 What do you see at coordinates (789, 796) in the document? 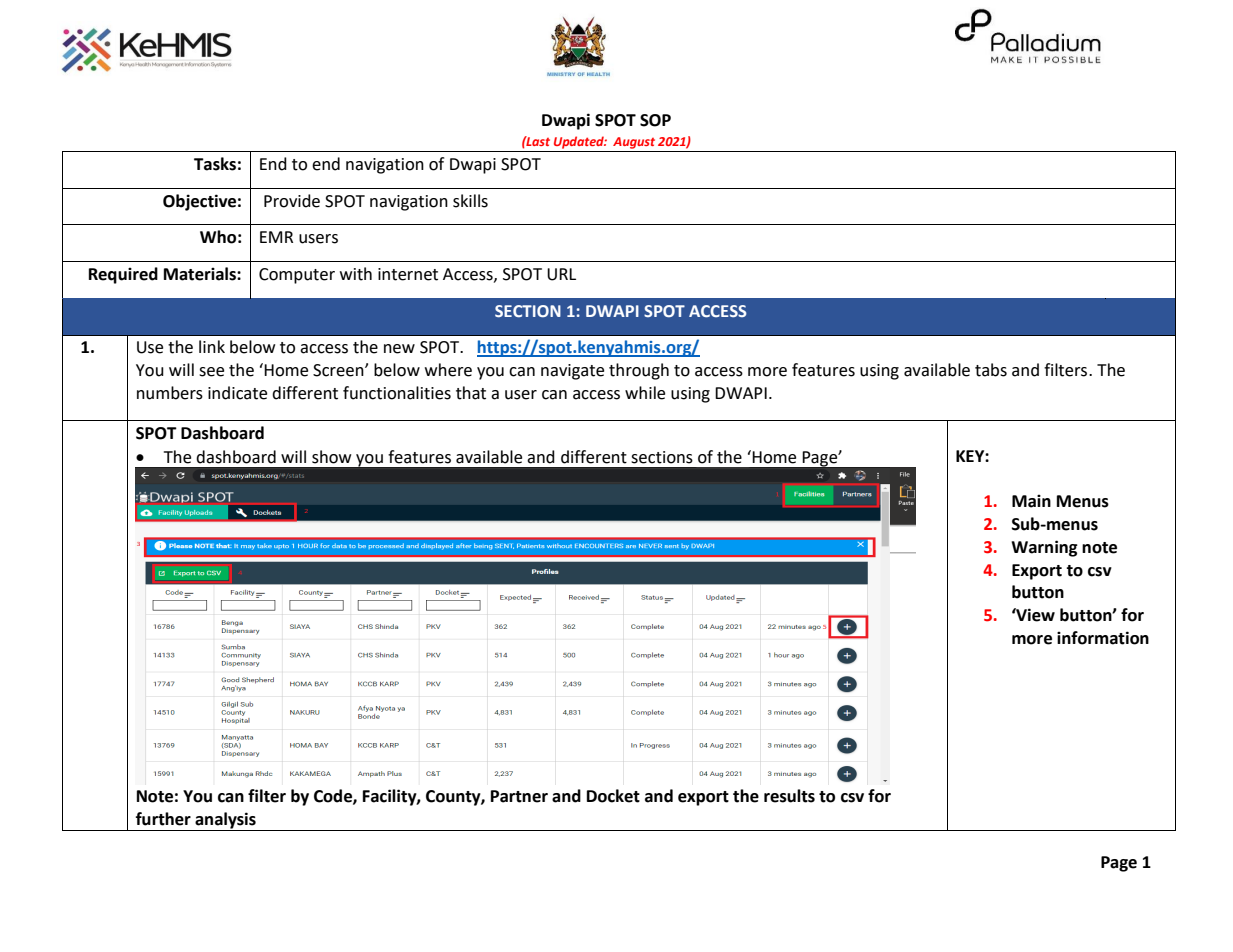
I see `results` at bounding box center [789, 796].
